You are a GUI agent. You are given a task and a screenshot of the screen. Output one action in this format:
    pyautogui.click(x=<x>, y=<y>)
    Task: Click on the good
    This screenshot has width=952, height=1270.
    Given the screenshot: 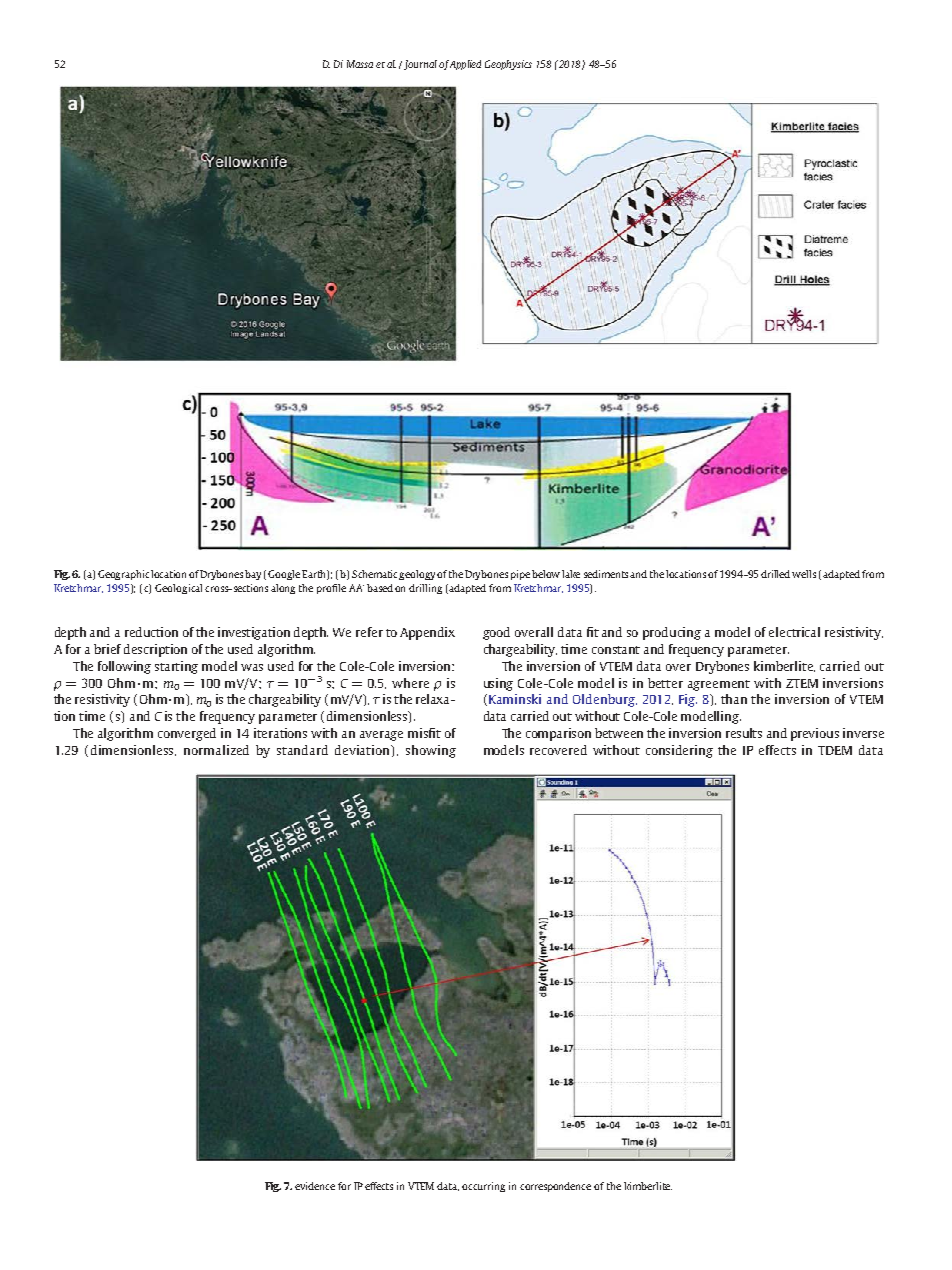 What is the action you would take?
    pyautogui.click(x=496, y=633)
